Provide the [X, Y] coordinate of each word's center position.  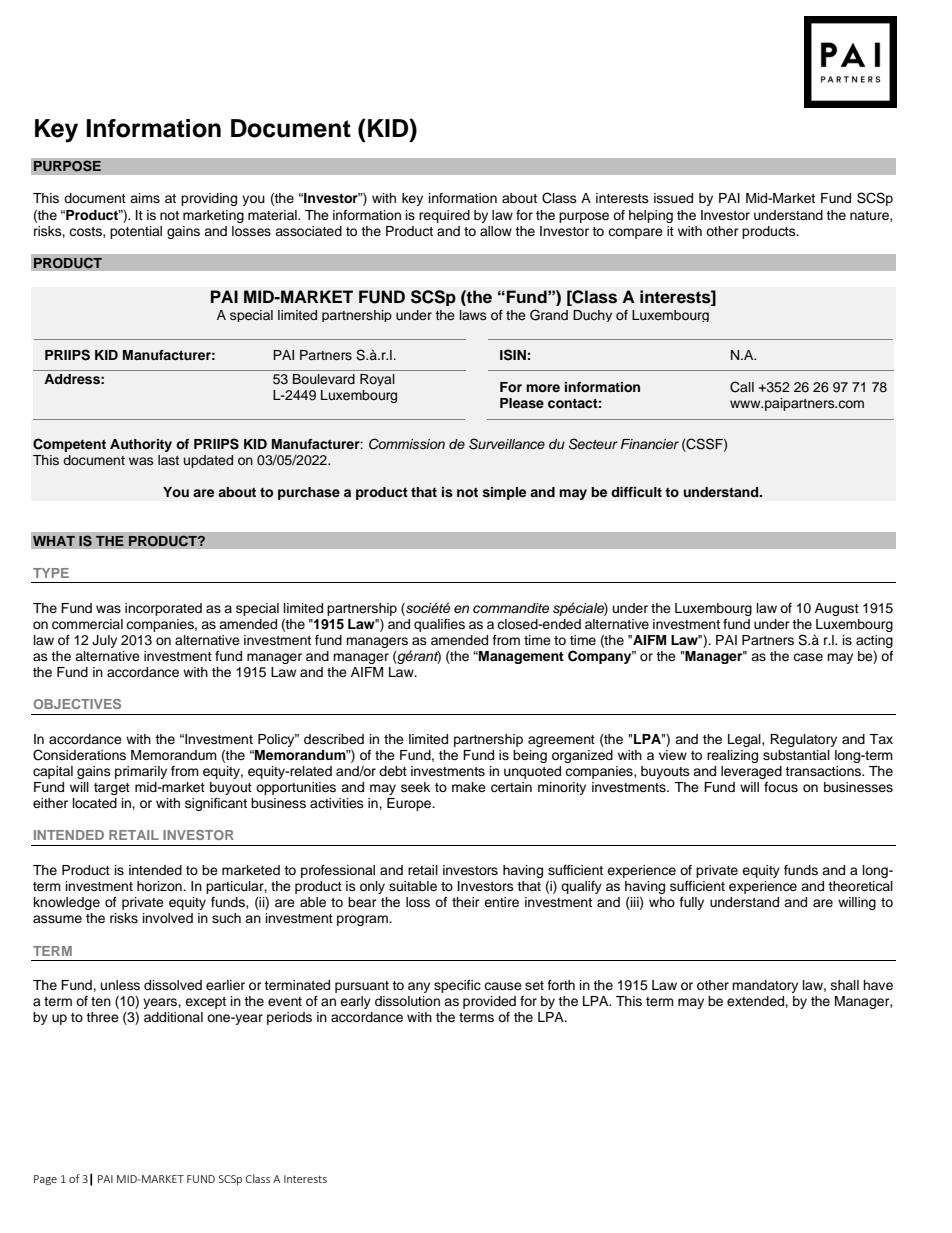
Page [45, 1180]
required [444, 216]
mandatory [765, 986]
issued [673, 198]
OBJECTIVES [77, 704]
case [808, 657]
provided [489, 1002]
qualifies [439, 625]
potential [136, 232]
